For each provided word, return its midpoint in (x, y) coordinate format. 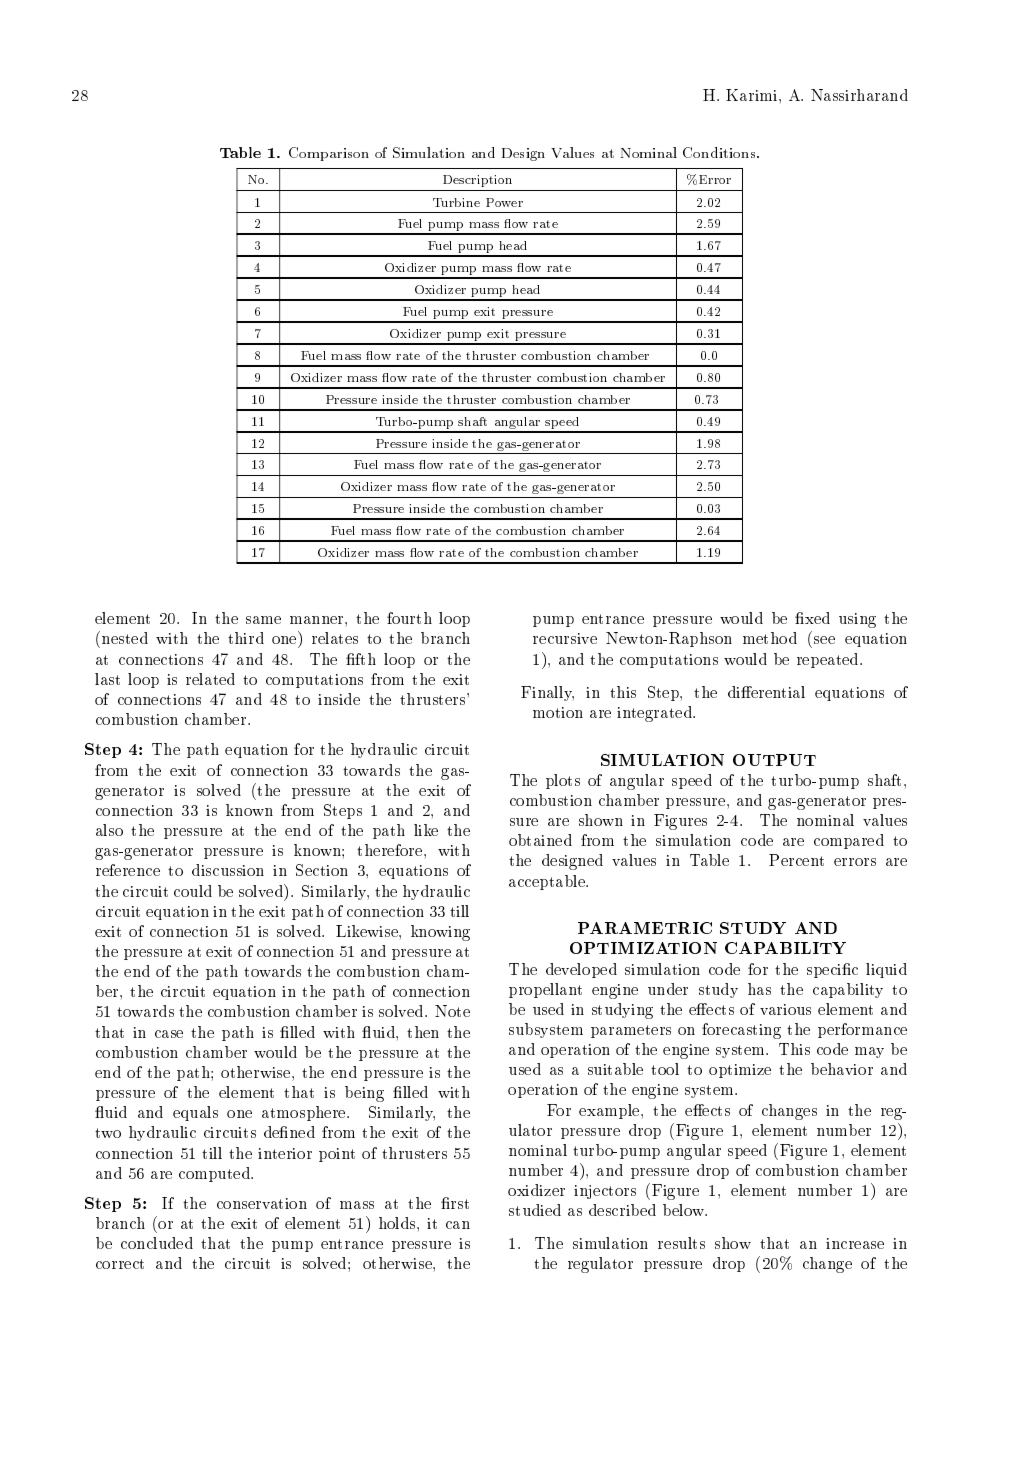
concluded (157, 1243)
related (210, 679)
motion (558, 712)
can (458, 1225)
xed (816, 618)
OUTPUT (774, 760)
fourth (409, 618)
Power (504, 202)
